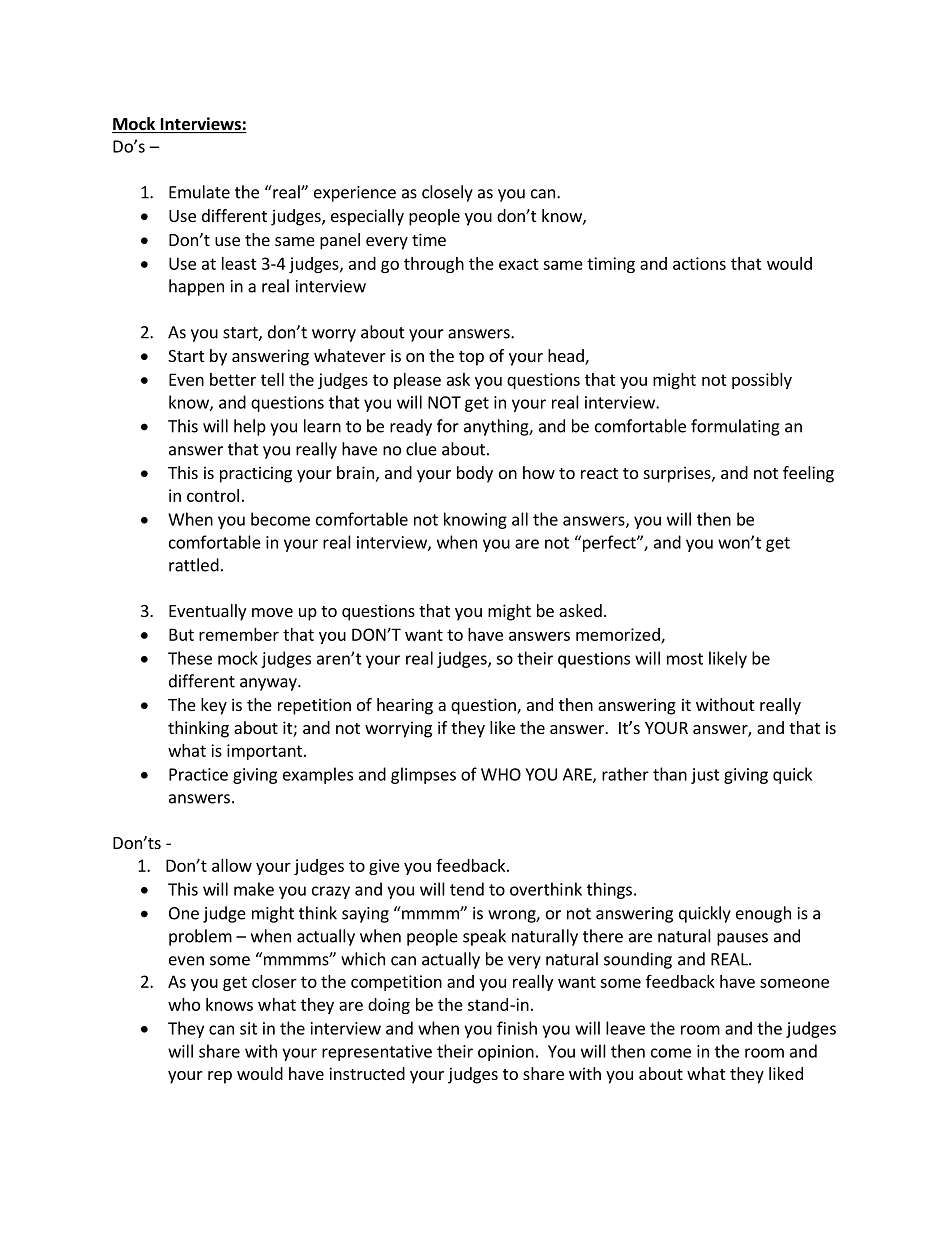  I want to click on body, so click(475, 474).
